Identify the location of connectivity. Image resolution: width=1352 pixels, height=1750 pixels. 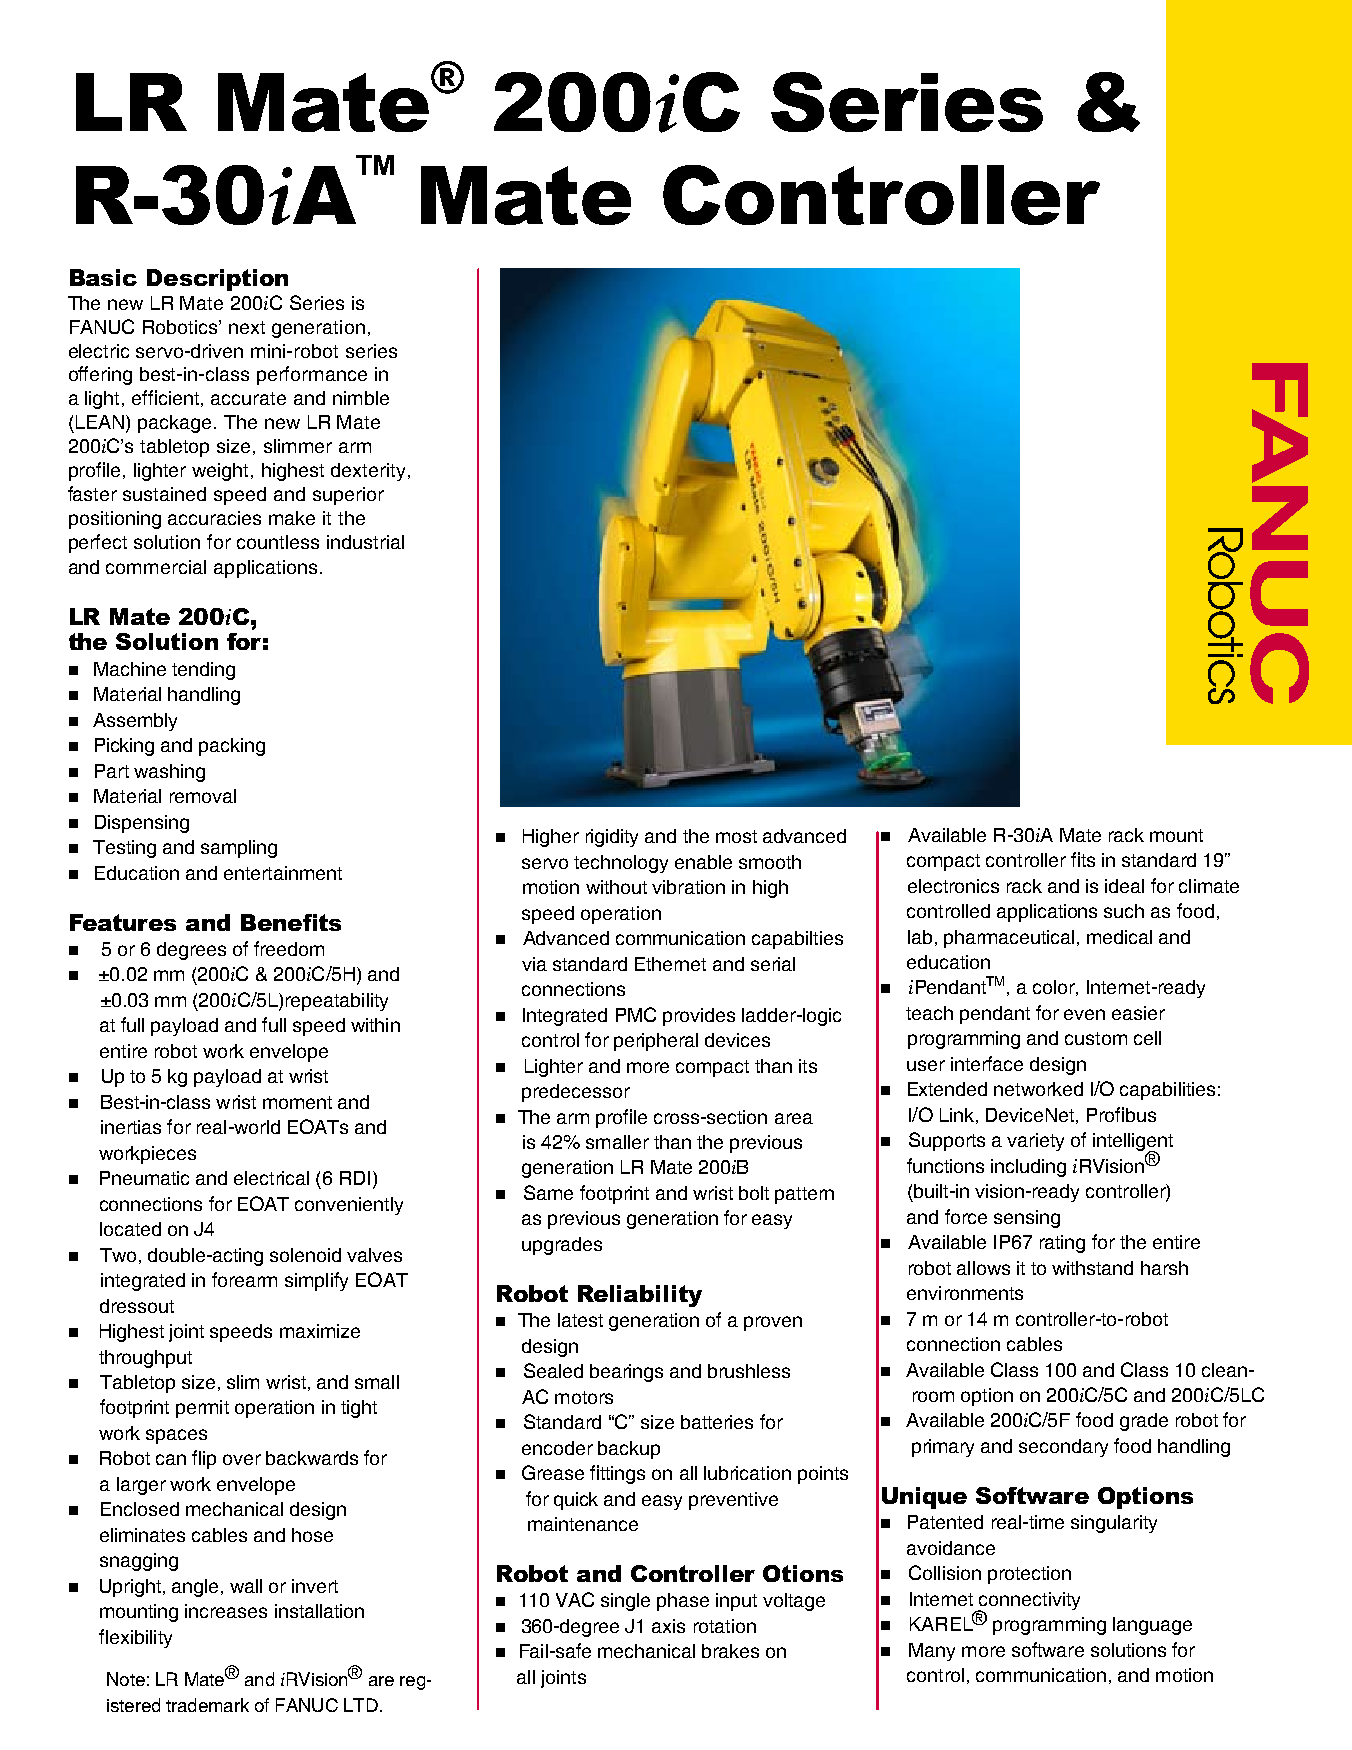
(1029, 1602).
